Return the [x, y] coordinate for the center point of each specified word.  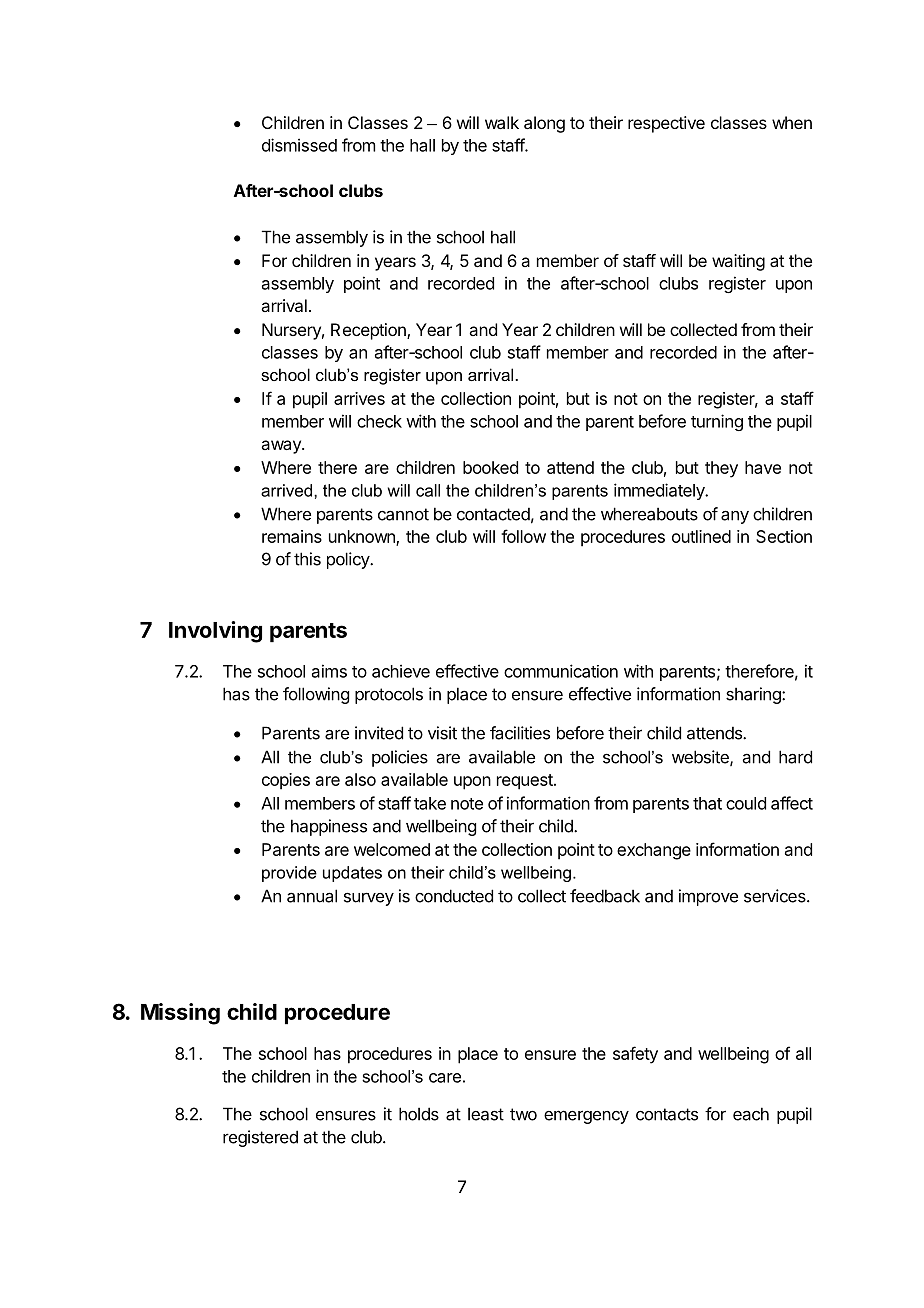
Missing [180, 1014]
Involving [215, 632]
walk [502, 122]
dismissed [299, 145]
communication [561, 671]
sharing [754, 695]
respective [666, 124]
